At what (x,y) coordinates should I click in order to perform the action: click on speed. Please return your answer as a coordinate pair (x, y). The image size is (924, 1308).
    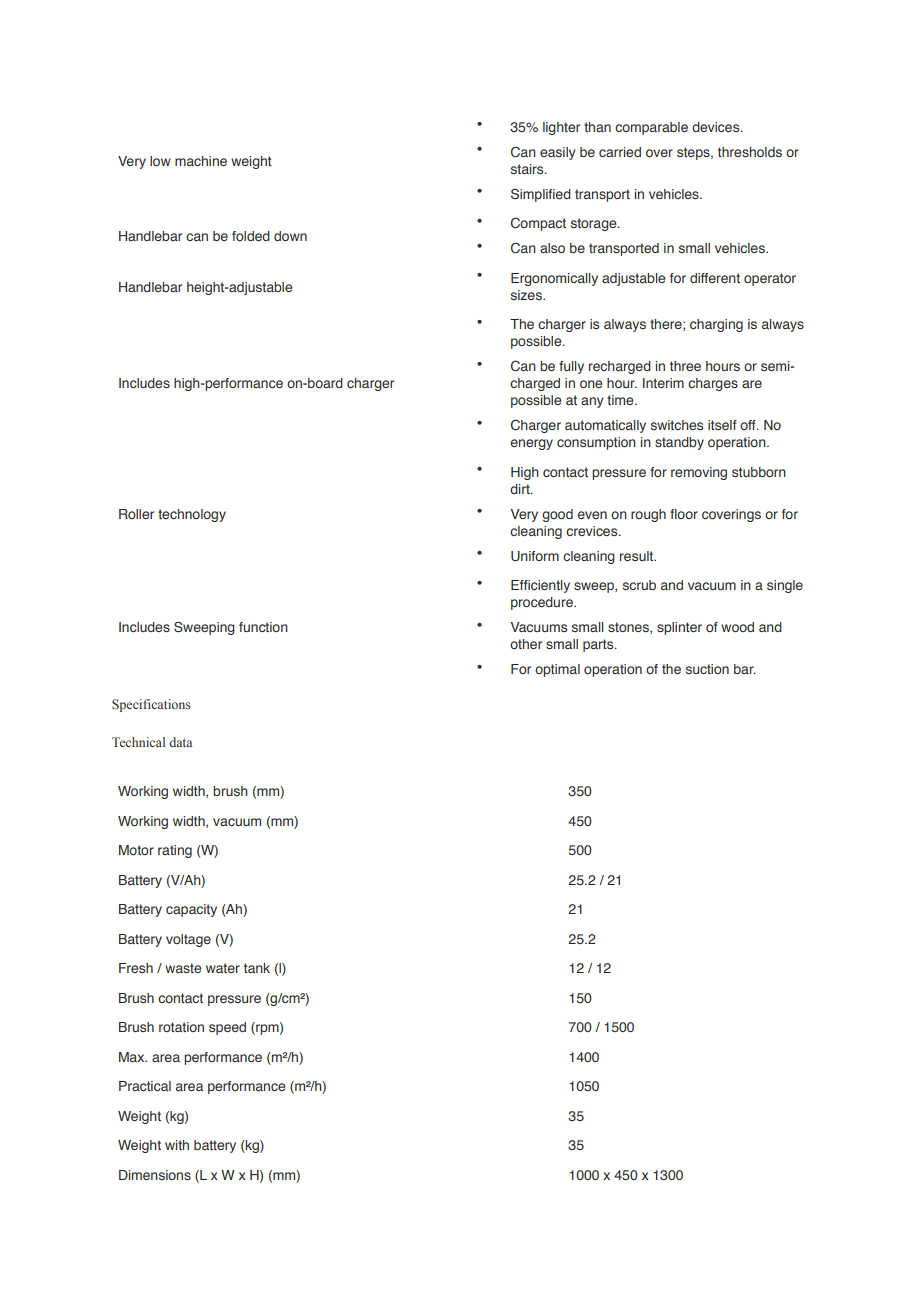
    Looking at the image, I should click on (227, 1028).
